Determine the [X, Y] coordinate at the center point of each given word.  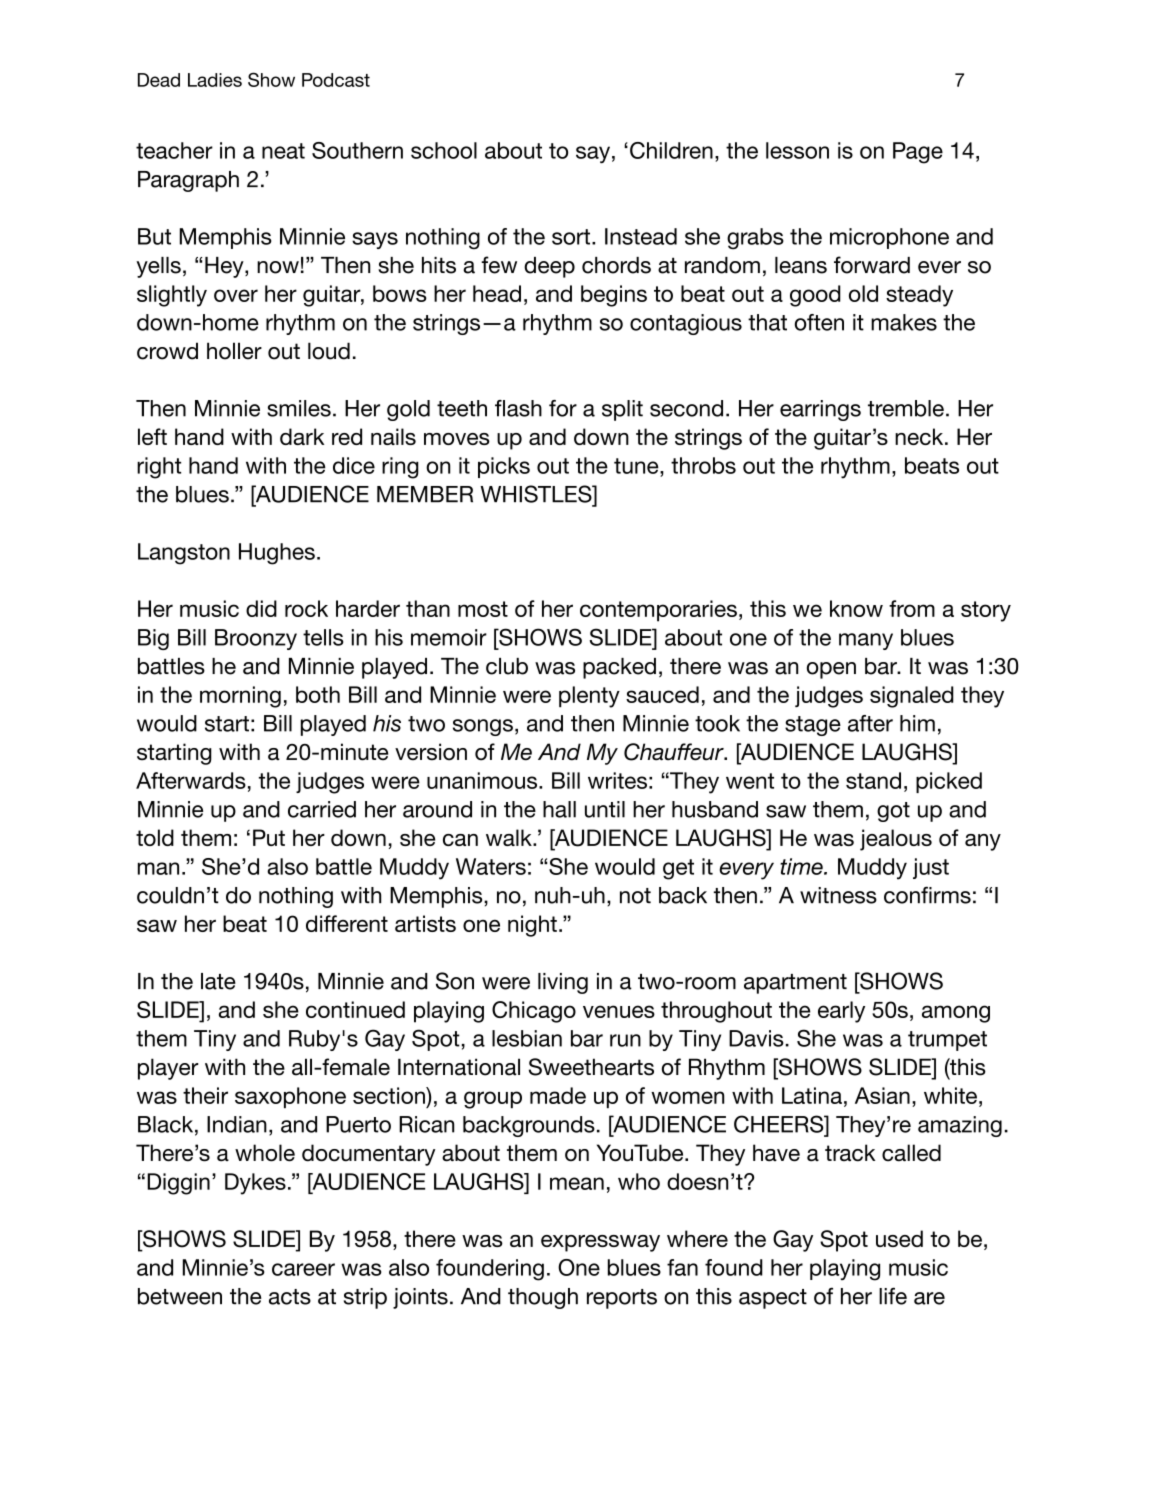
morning [240, 697]
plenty [589, 697]
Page [918, 153]
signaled [912, 697]
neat [283, 151]
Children [671, 150]
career [303, 1269]
